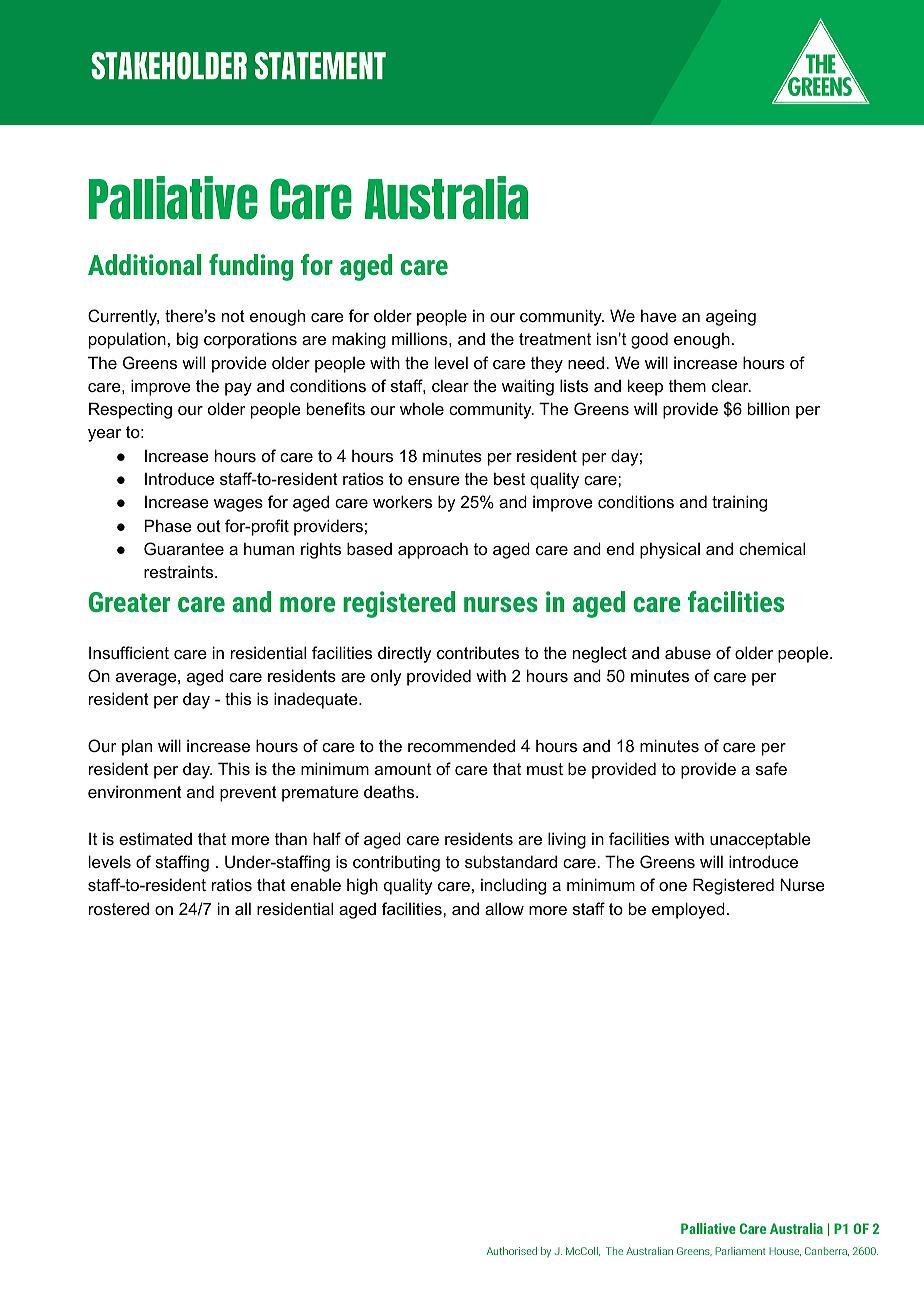  I want to click on have, so click(659, 315).
